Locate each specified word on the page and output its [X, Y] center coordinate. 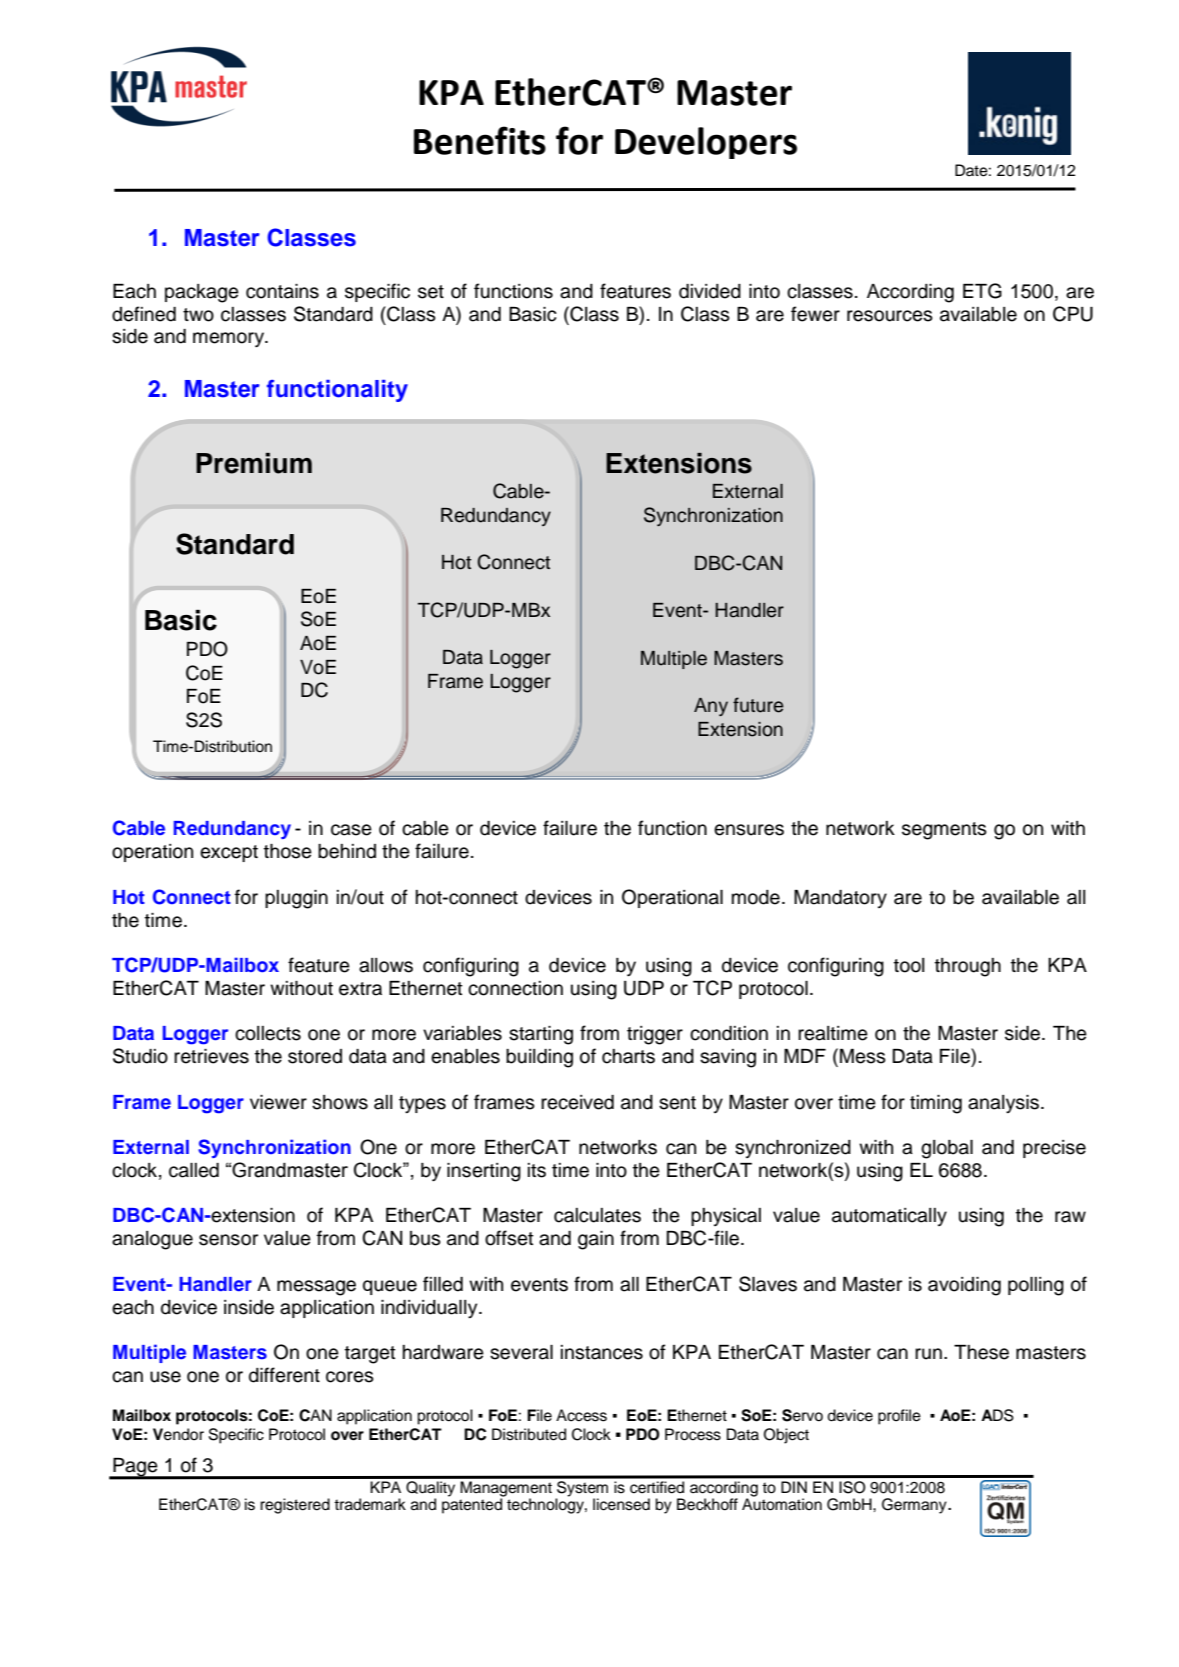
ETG [982, 291]
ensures [749, 830]
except [229, 853]
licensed [621, 1504]
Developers [706, 143]
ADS [997, 1415]
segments [944, 831]
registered [295, 1506]
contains [282, 291]
